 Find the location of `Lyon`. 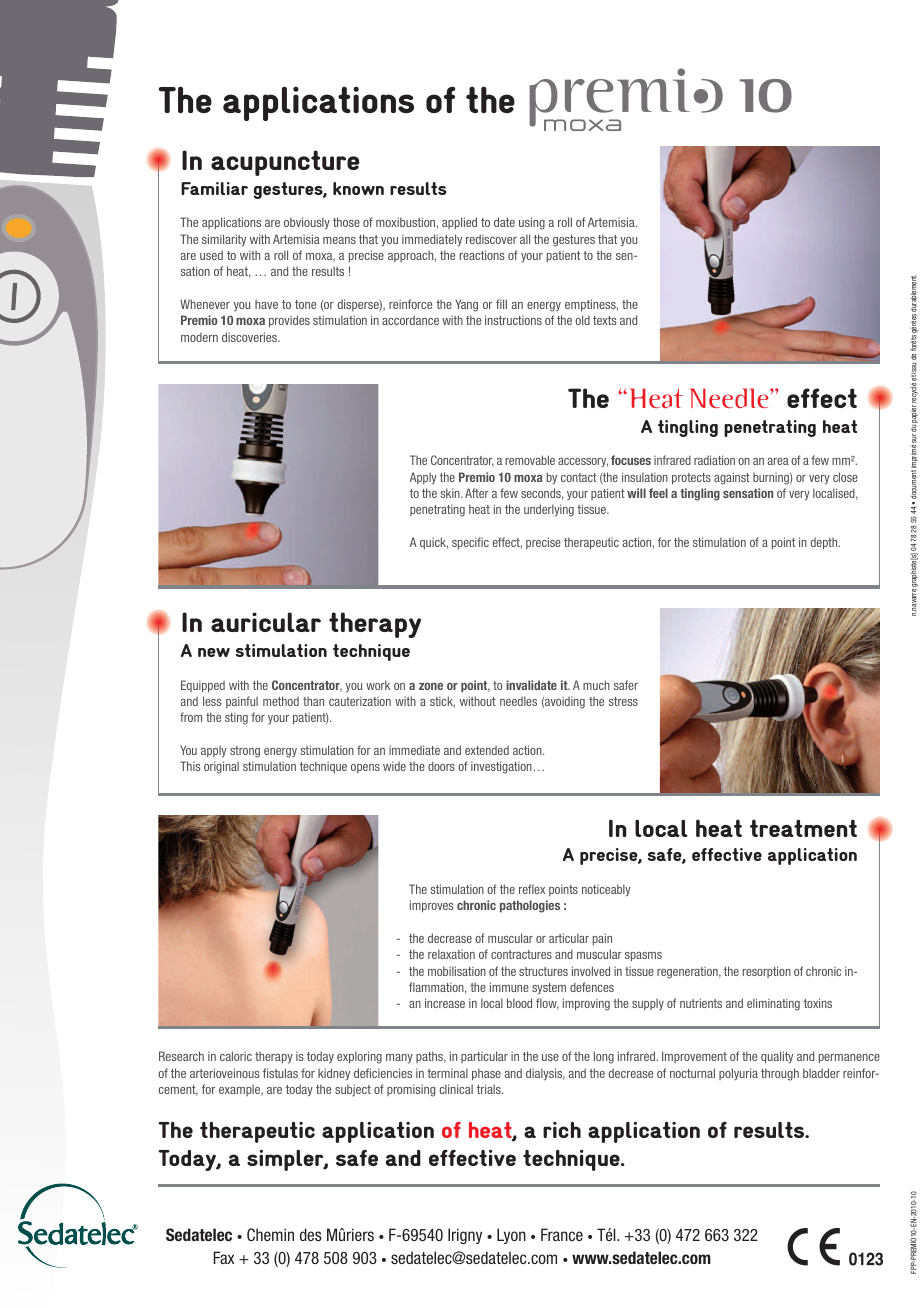

Lyon is located at coordinates (511, 1236).
